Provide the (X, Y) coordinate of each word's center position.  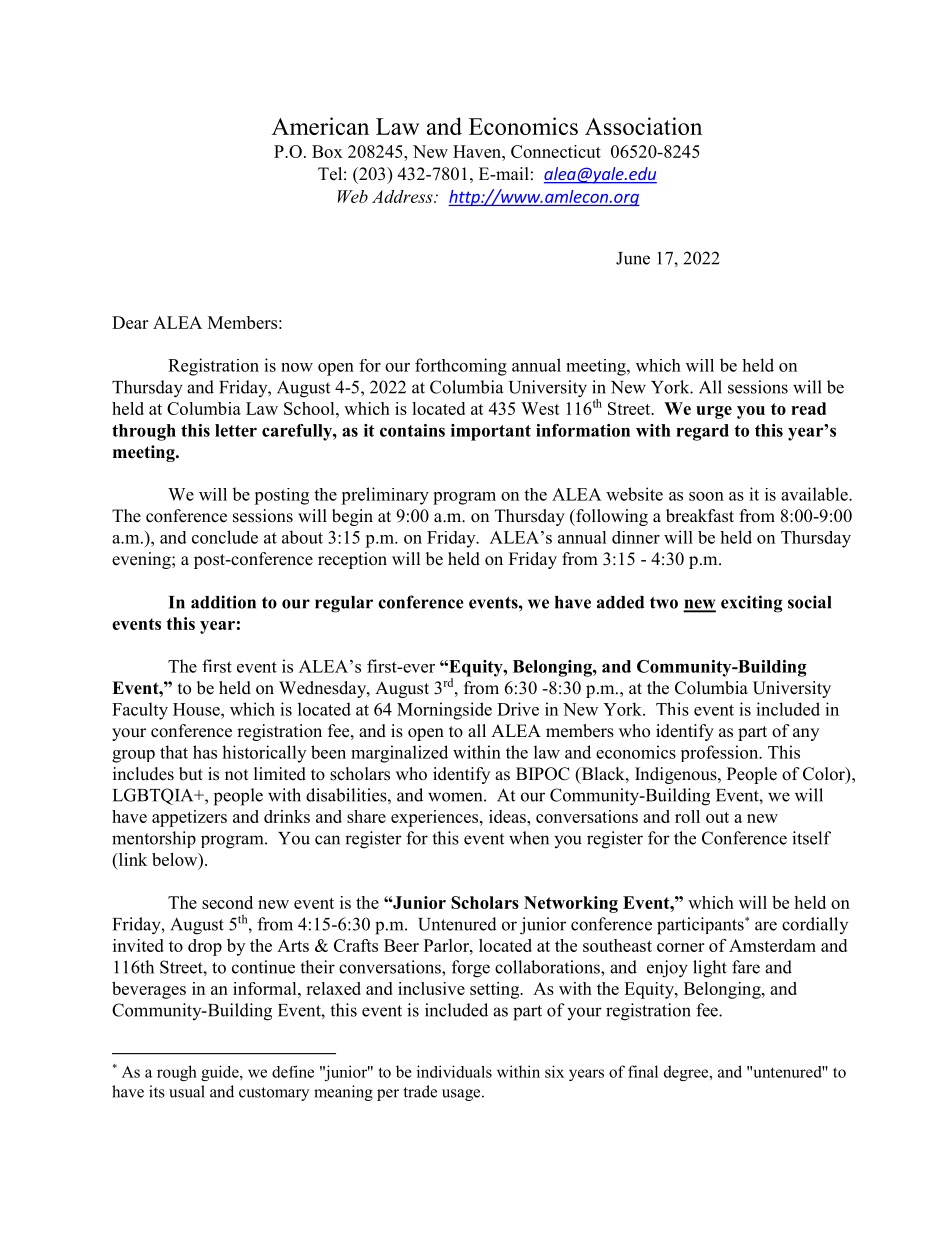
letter (236, 430)
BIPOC (543, 774)
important (491, 432)
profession (721, 753)
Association (643, 126)
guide (221, 1073)
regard (702, 432)
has (205, 752)
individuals (454, 1071)
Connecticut (556, 151)
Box (327, 151)
